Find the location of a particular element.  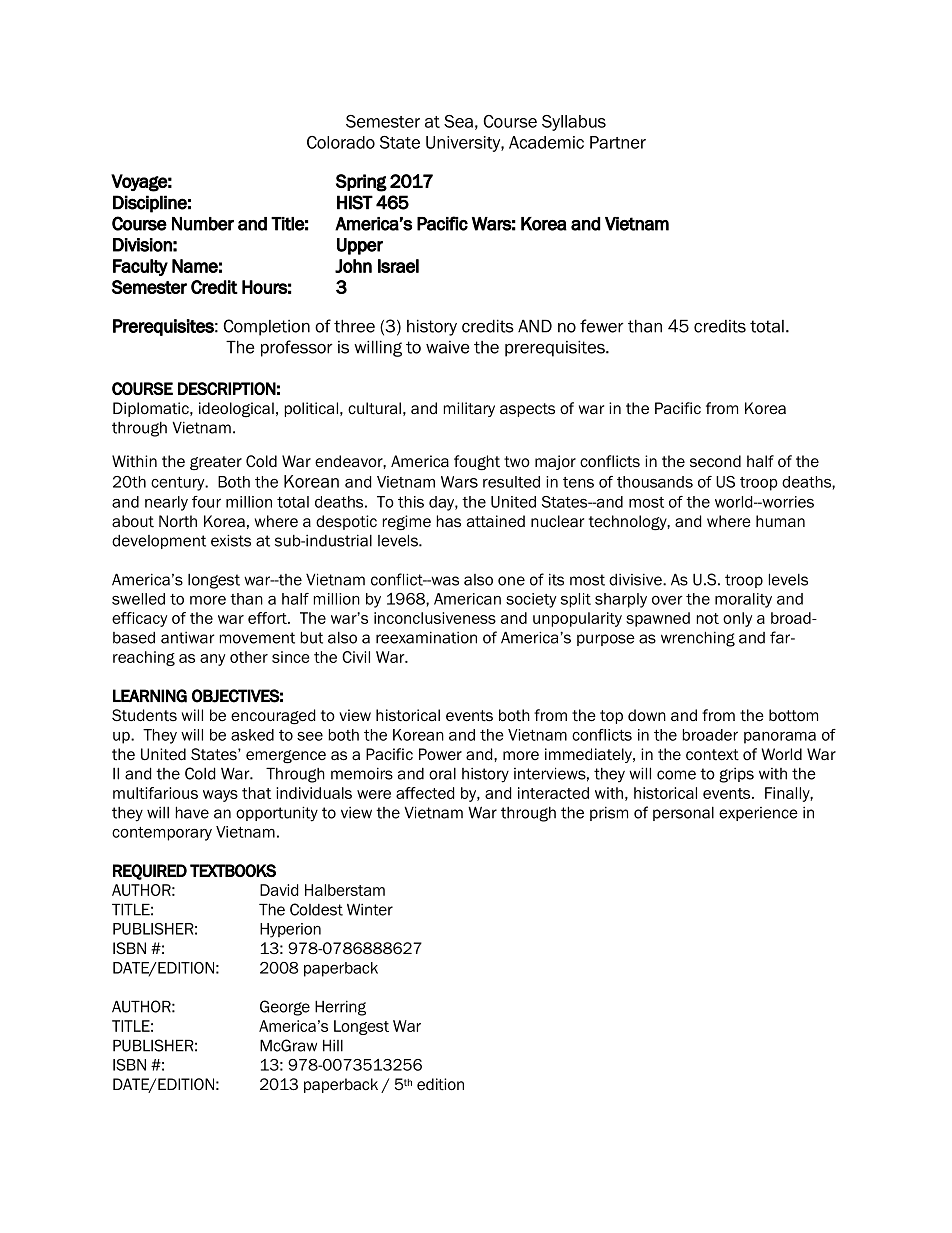

Sea is located at coordinates (458, 121).
